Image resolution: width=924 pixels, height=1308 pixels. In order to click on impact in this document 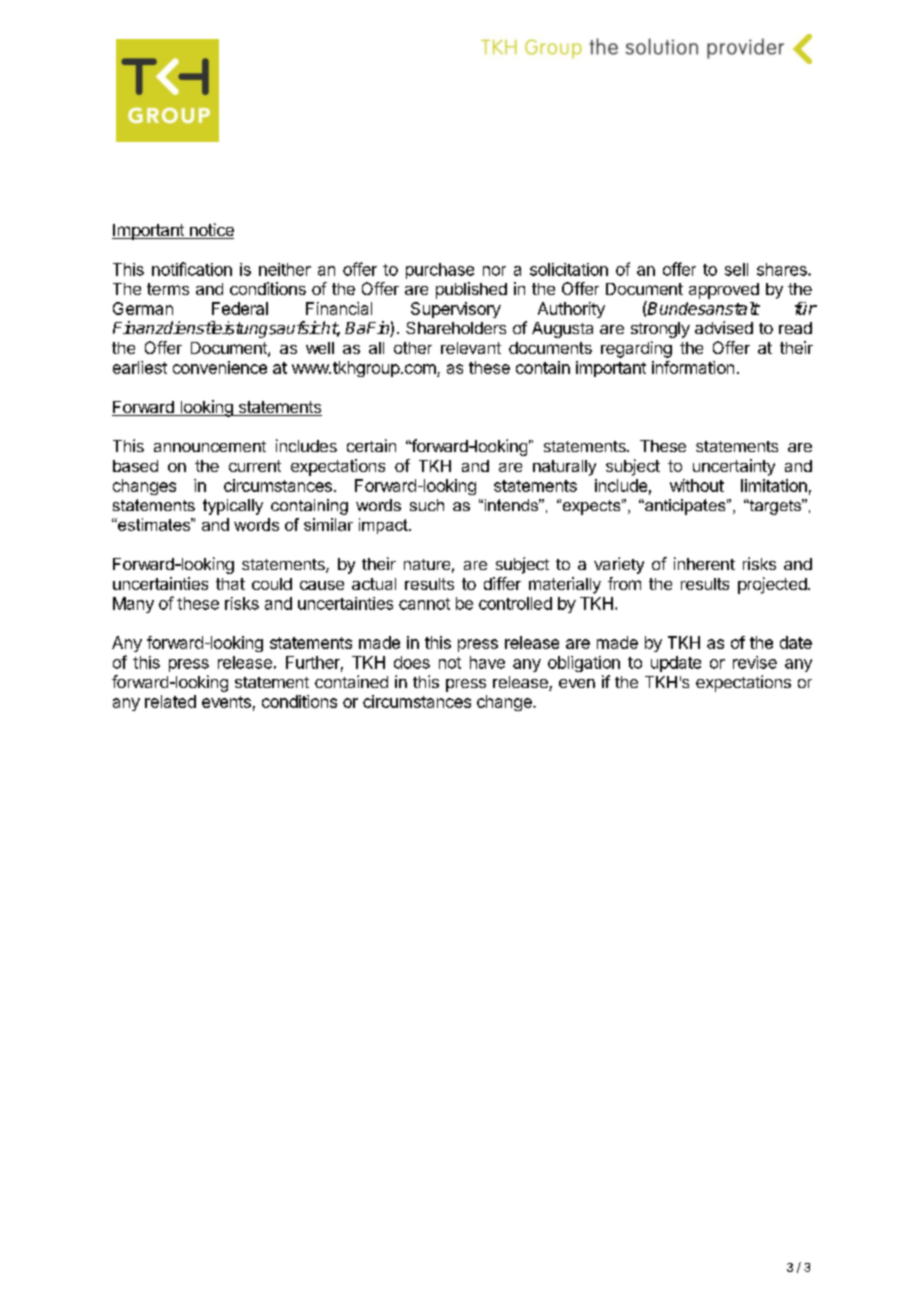, I will do `click(384, 526)`.
